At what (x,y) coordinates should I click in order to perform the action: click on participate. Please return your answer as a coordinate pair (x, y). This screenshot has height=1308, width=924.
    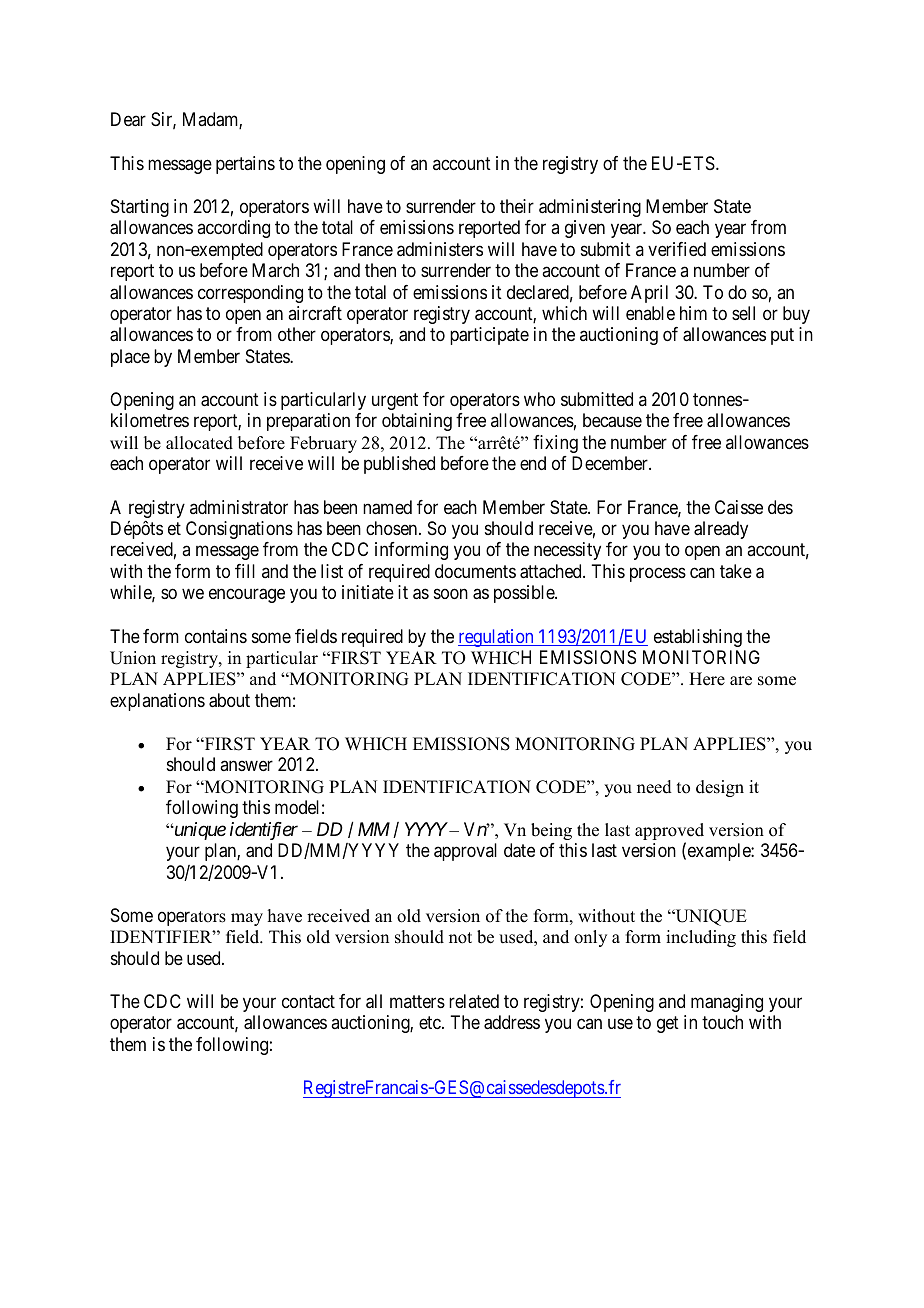
    Looking at the image, I should click on (489, 336).
